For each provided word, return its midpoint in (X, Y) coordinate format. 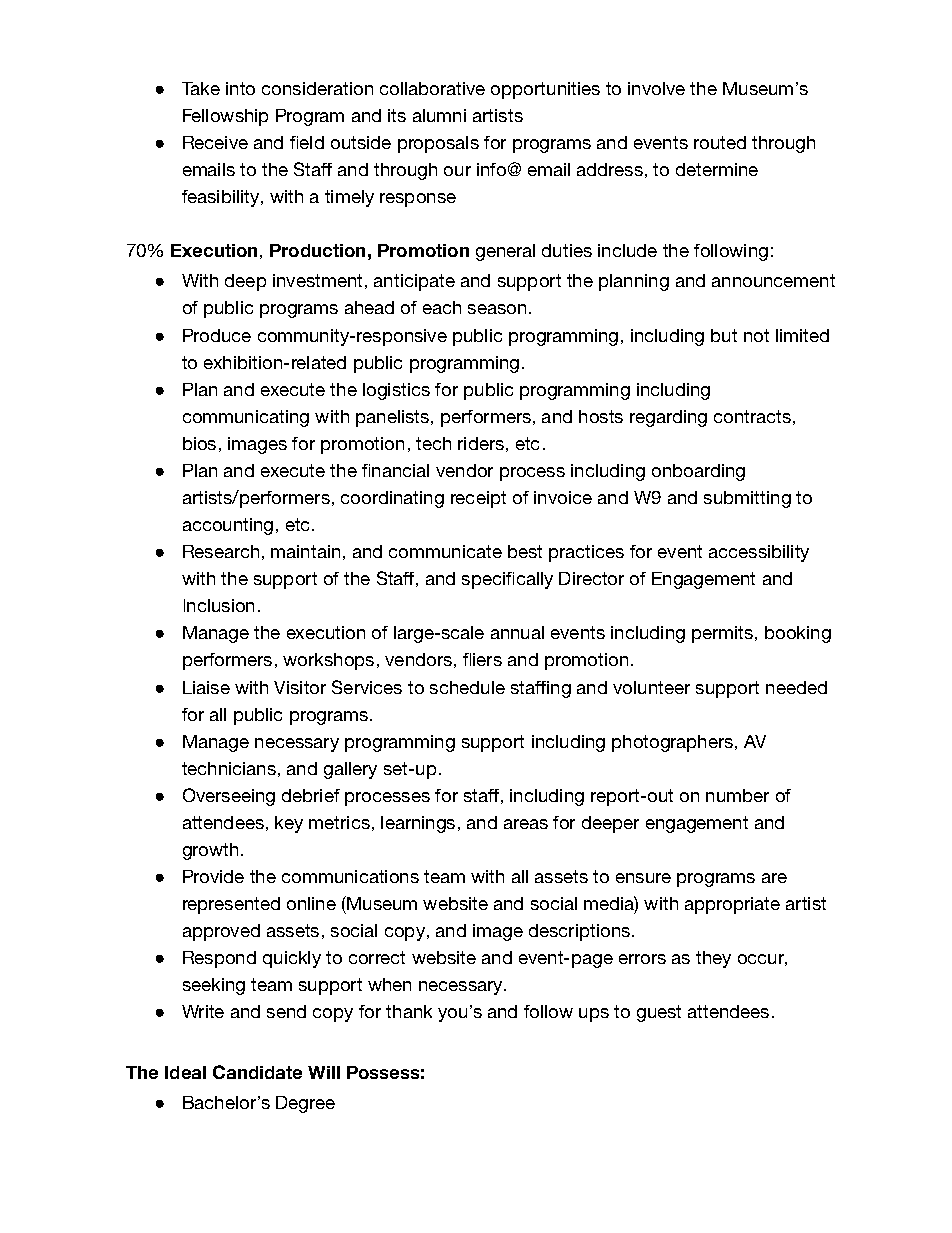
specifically (507, 580)
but (724, 335)
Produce (217, 335)
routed (720, 142)
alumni (439, 115)
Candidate (257, 1072)
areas (526, 824)
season (497, 309)
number (737, 795)
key (289, 824)
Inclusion (219, 605)
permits (724, 634)
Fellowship (225, 117)
